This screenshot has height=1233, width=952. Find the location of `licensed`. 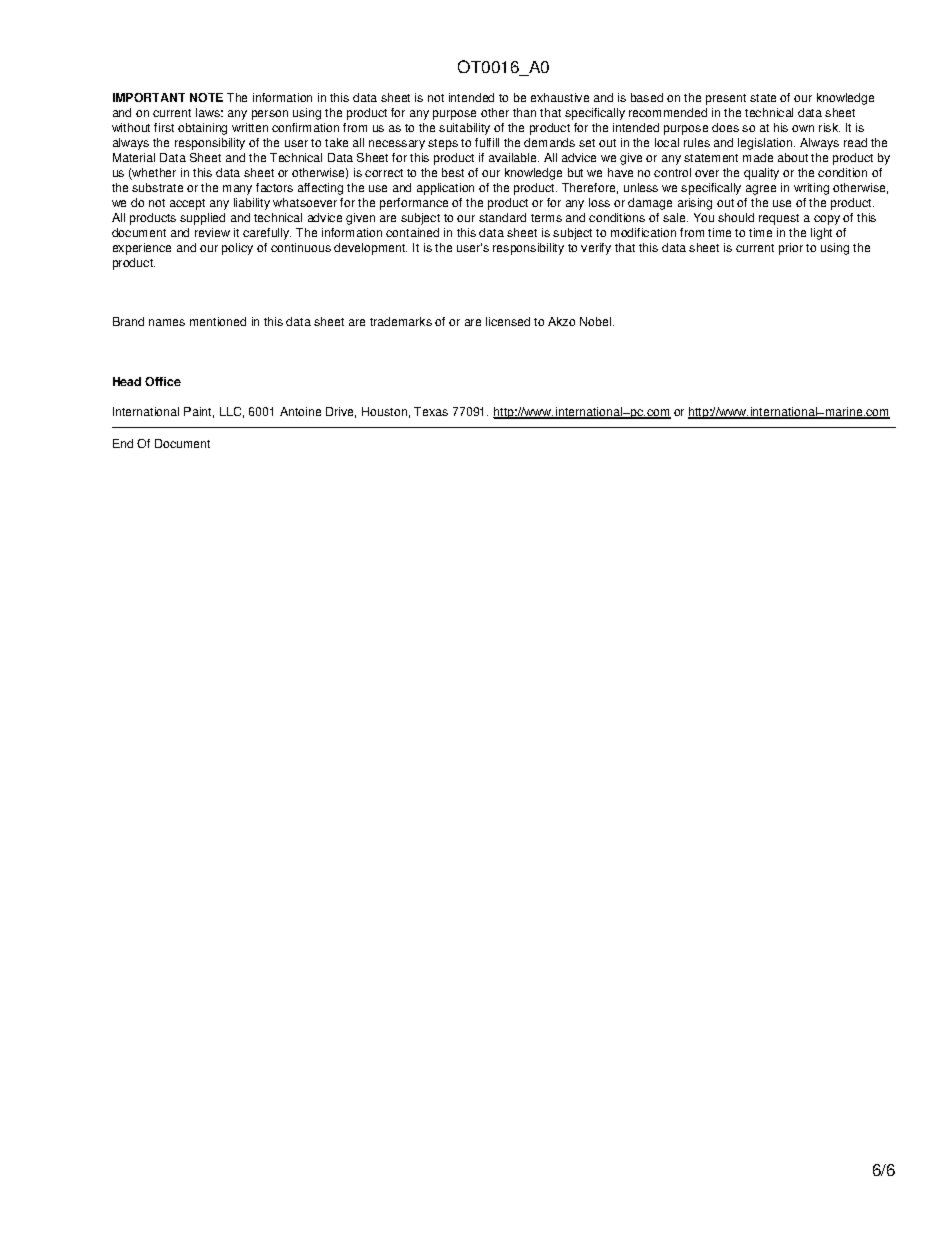

licensed is located at coordinates (508, 321).
